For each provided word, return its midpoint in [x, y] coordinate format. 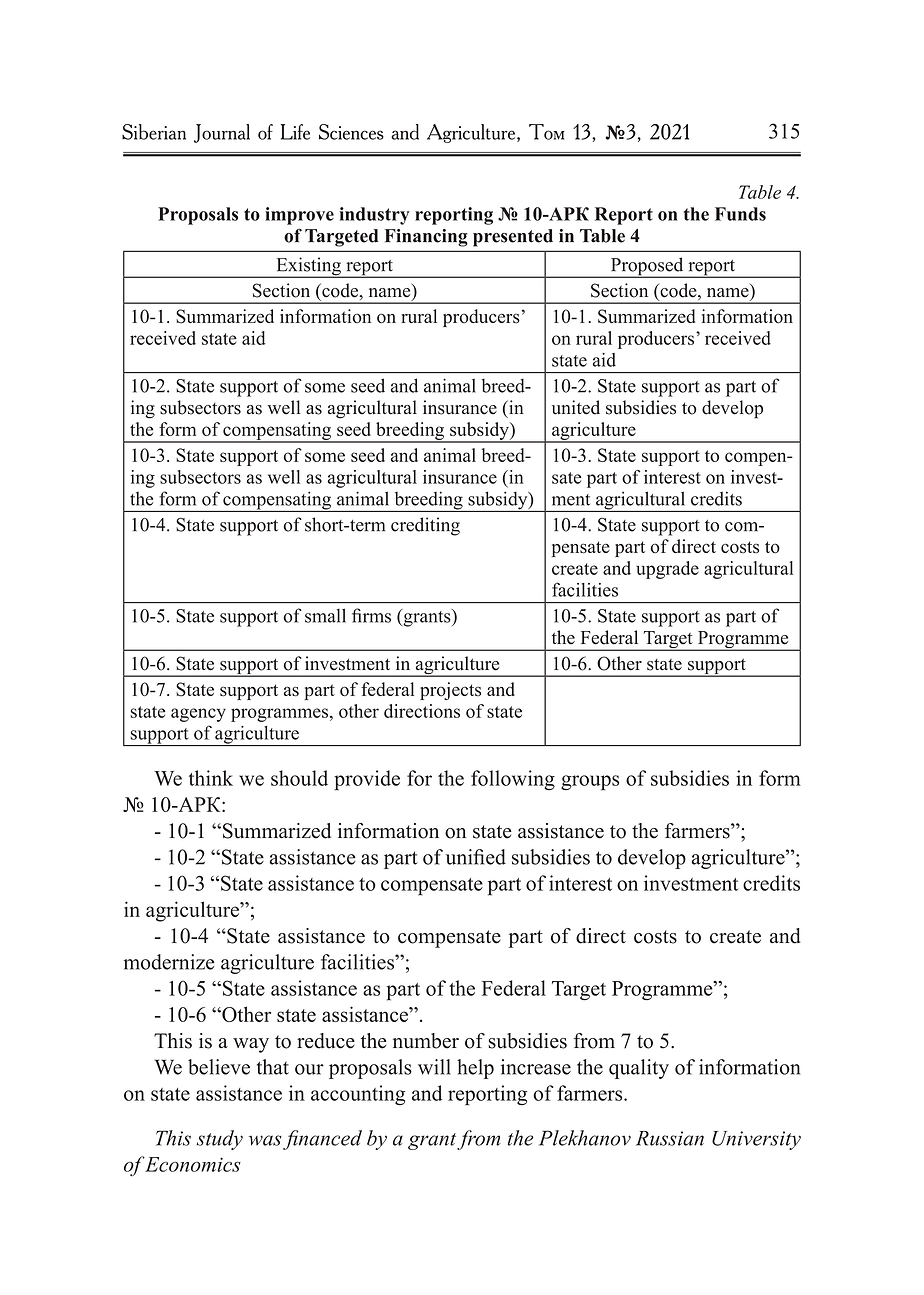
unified [476, 857]
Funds [740, 214]
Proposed [647, 267]
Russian [670, 1138]
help [475, 1069]
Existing [308, 267]
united [576, 407]
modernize [169, 962]
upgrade [667, 570]
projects [450, 691]
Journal [222, 133]
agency [198, 715]
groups [590, 783]
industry [374, 216]
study [220, 1140]
